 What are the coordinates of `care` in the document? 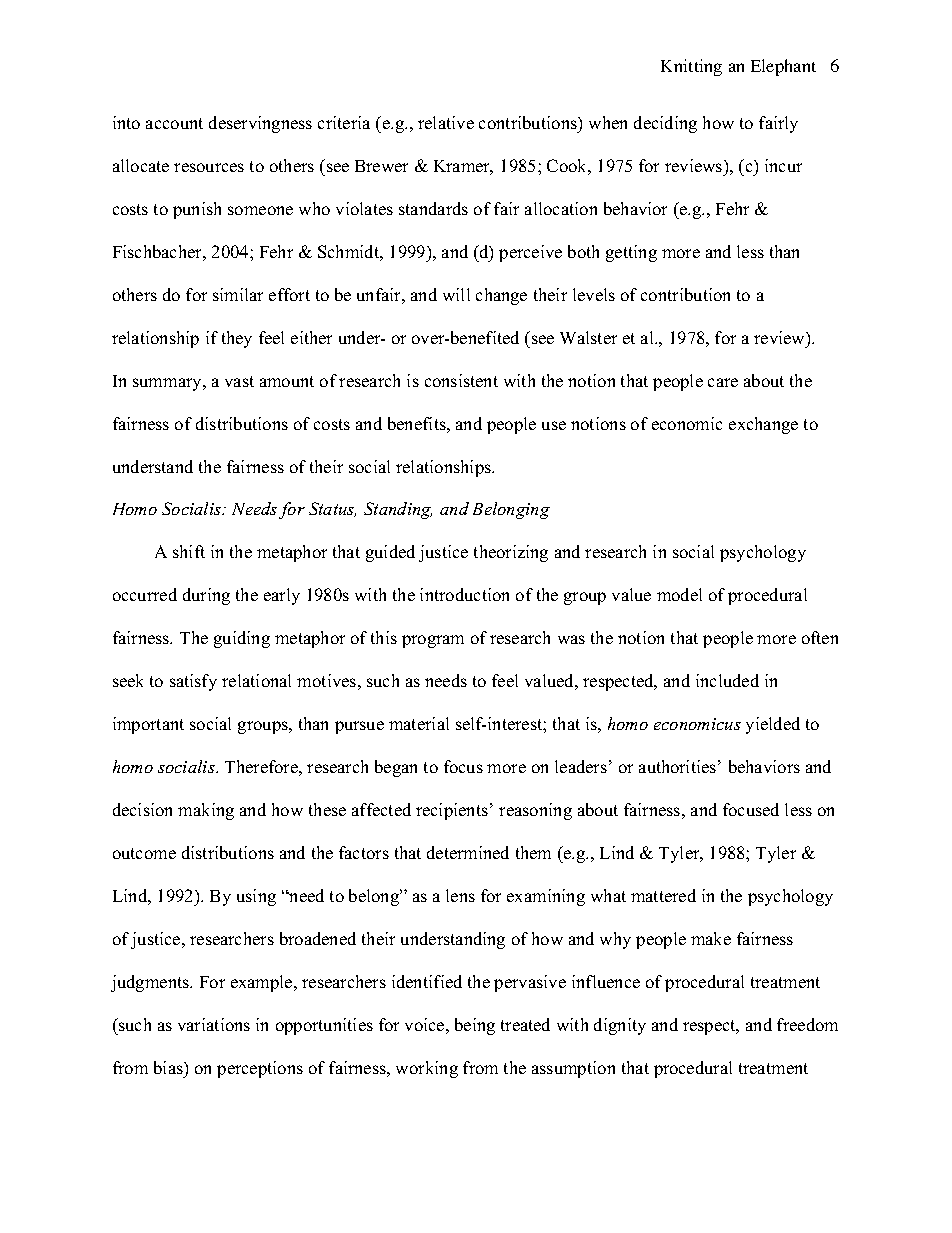 It's located at (723, 382).
